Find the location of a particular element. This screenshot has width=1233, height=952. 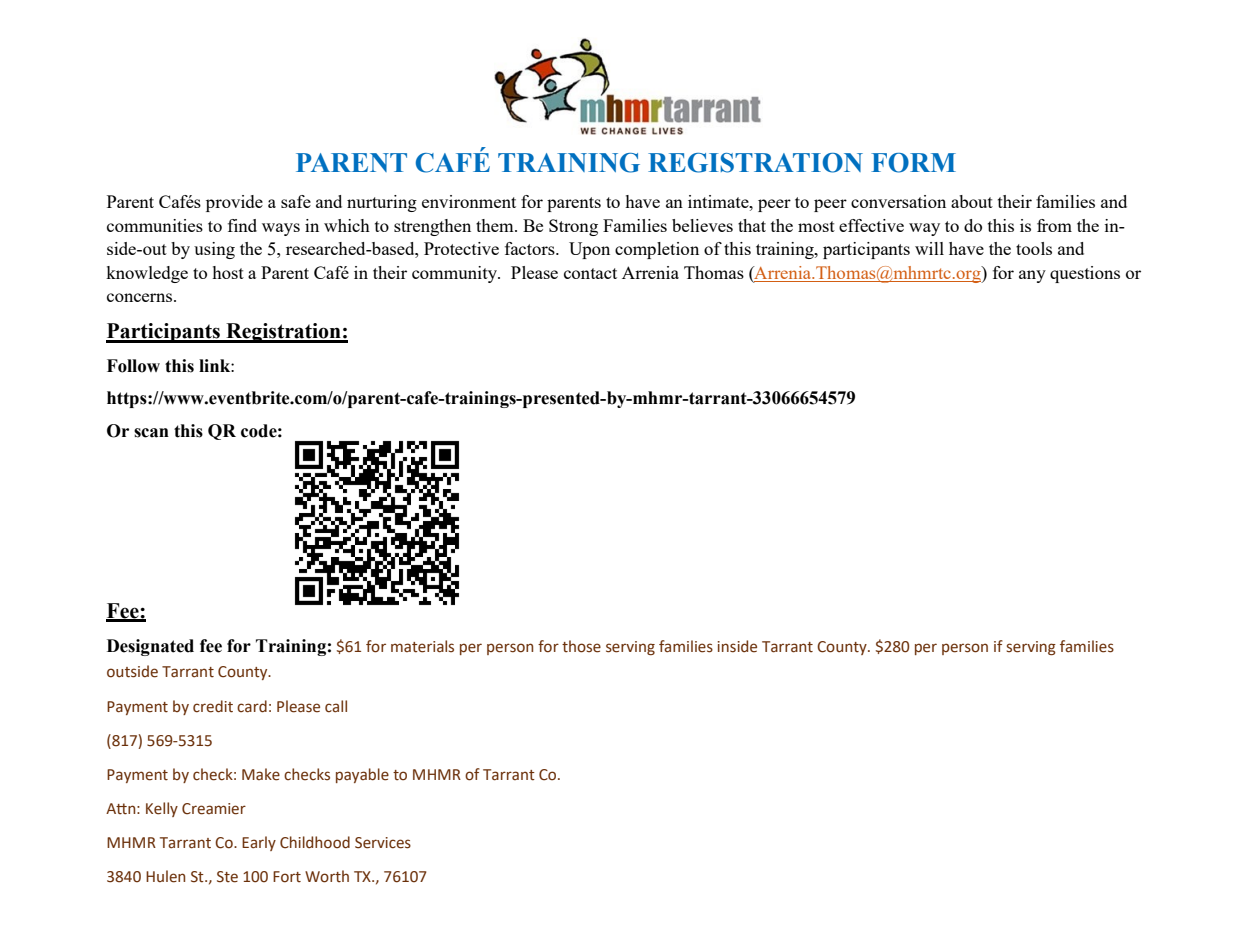

scan is located at coordinates (151, 433).
